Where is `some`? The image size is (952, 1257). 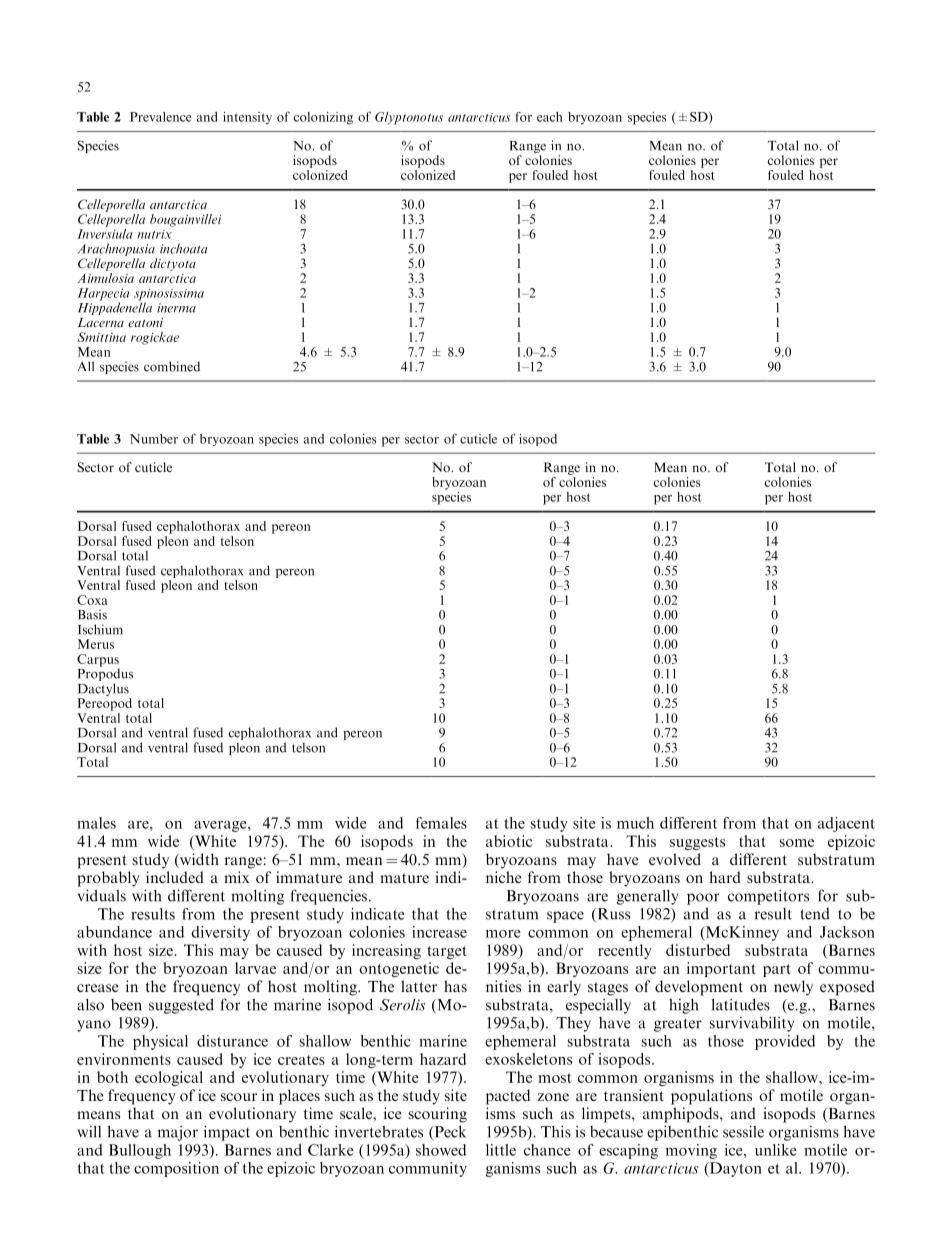 some is located at coordinates (797, 843).
